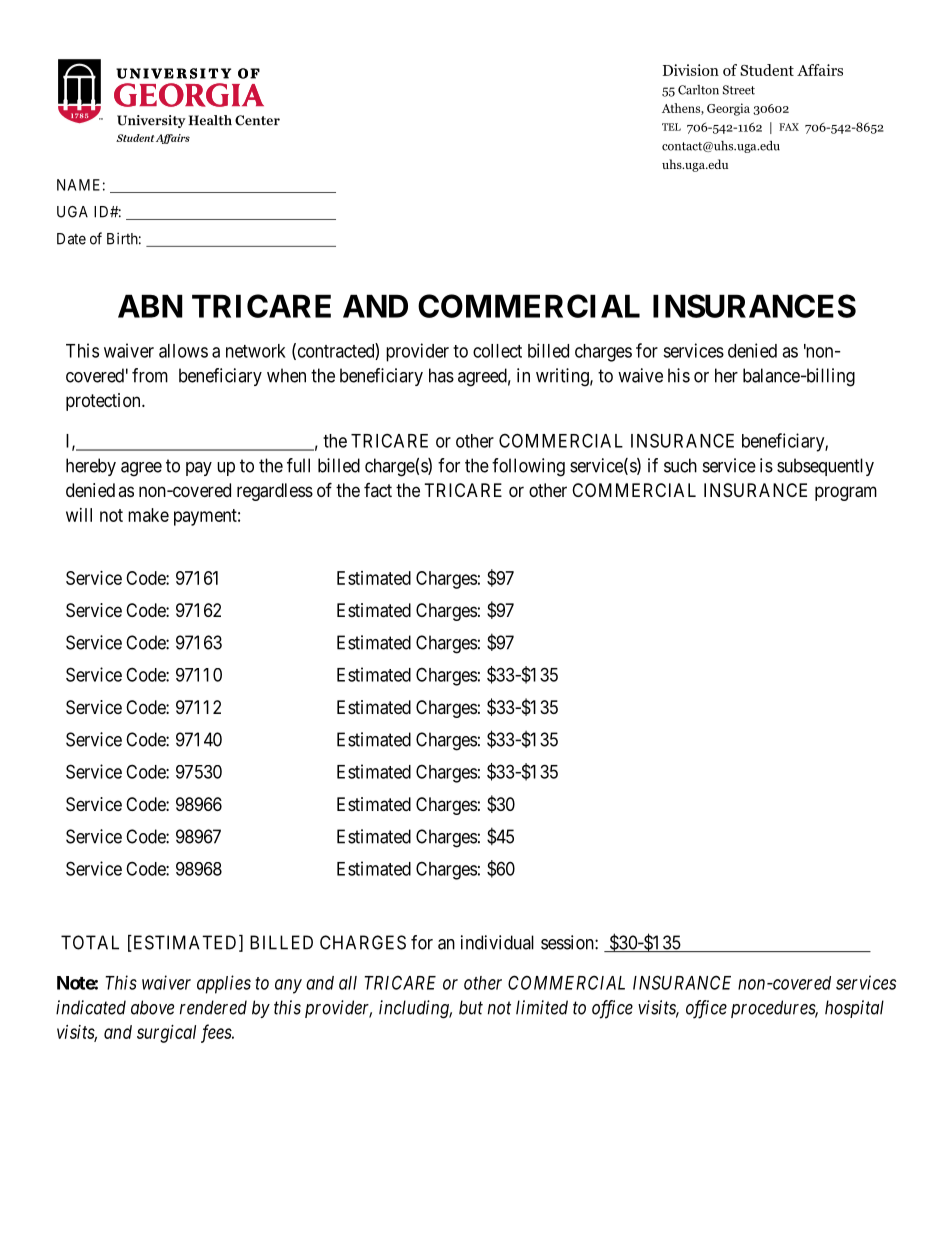 This image has height=1233, width=952. What do you see at coordinates (846, 493) in the image?
I see `program` at bounding box center [846, 493].
